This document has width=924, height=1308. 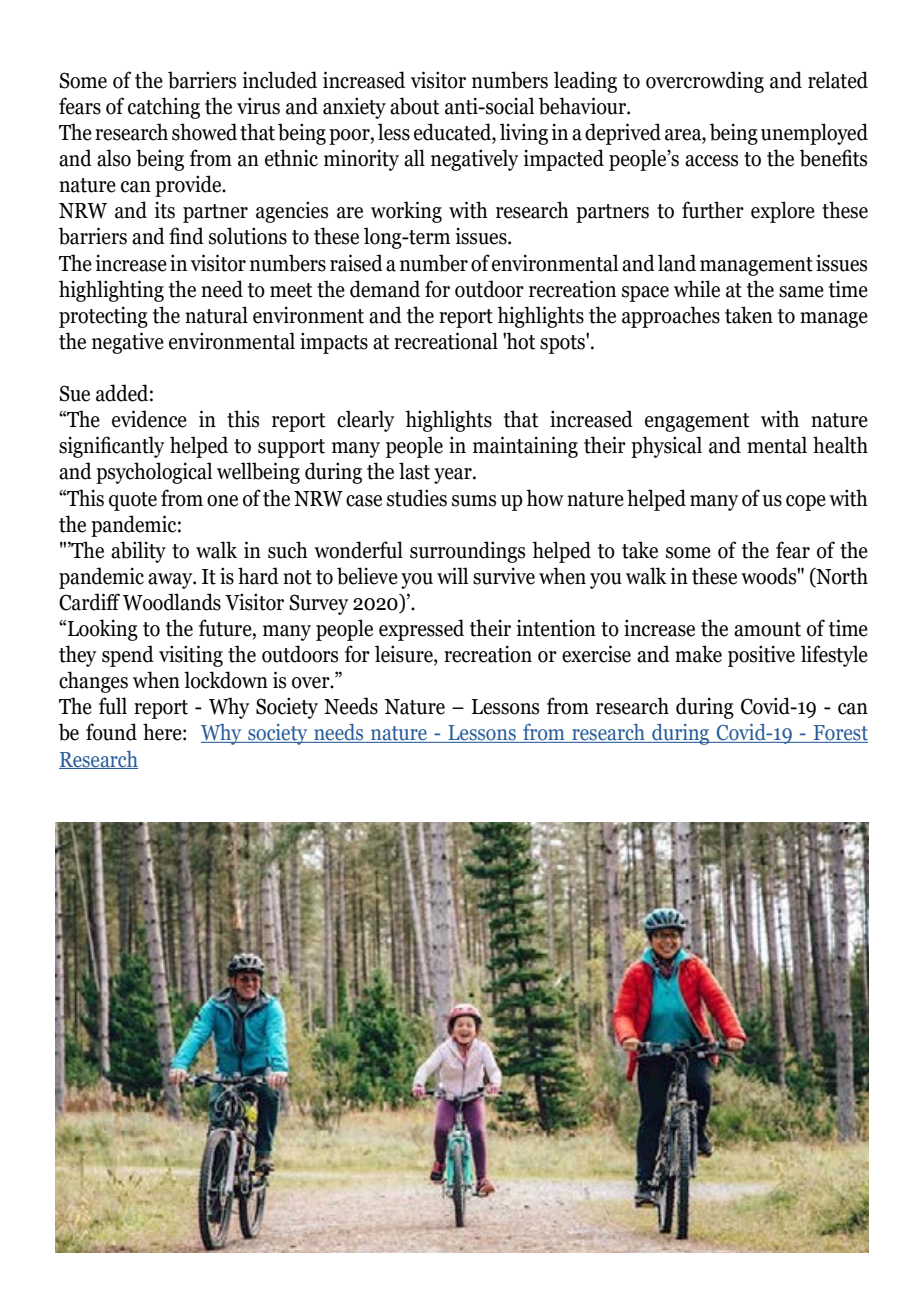 What do you see at coordinates (89, 602) in the document?
I see `Cardiff` at bounding box center [89, 602].
